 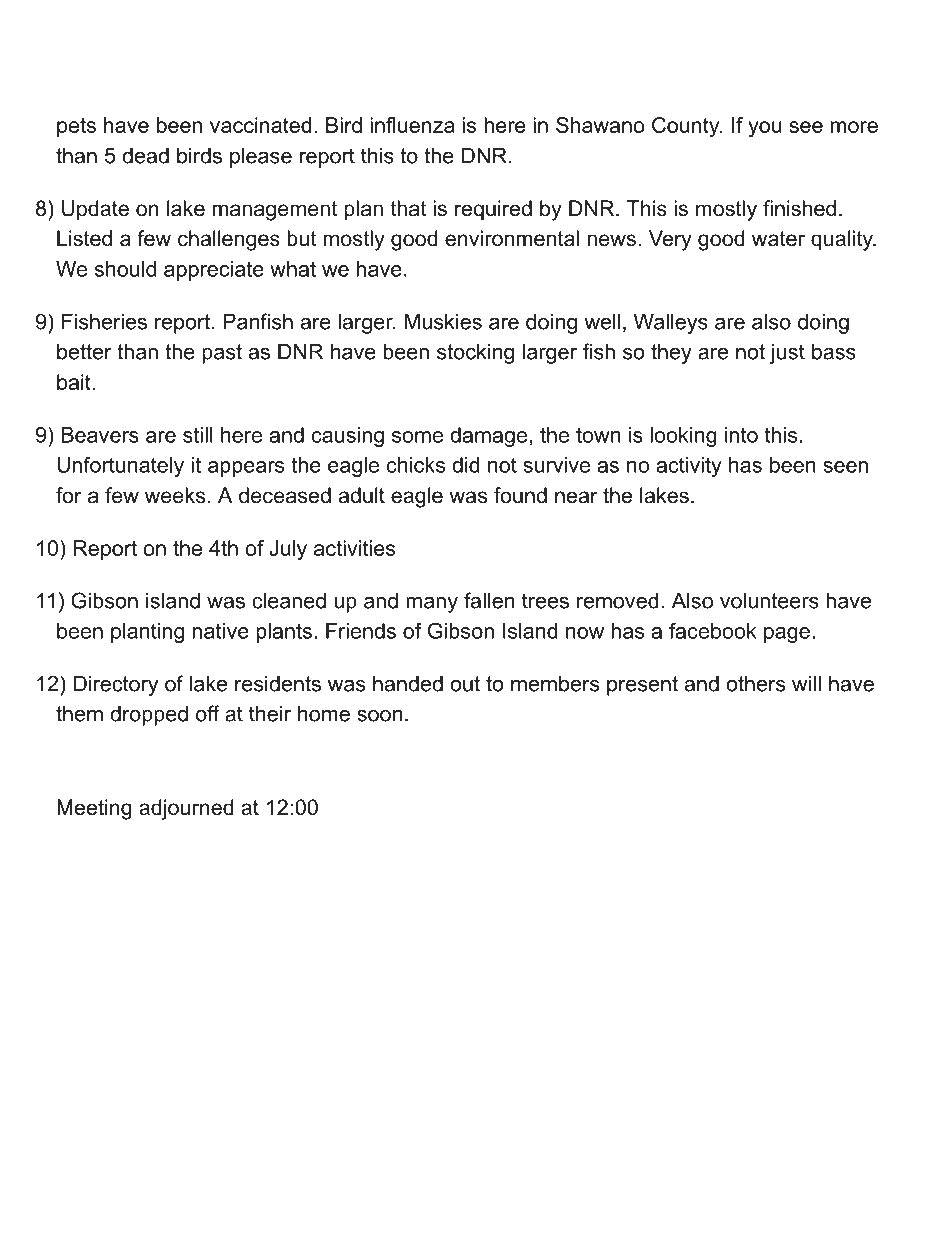 I want to click on appreciate, so click(x=214, y=271).
